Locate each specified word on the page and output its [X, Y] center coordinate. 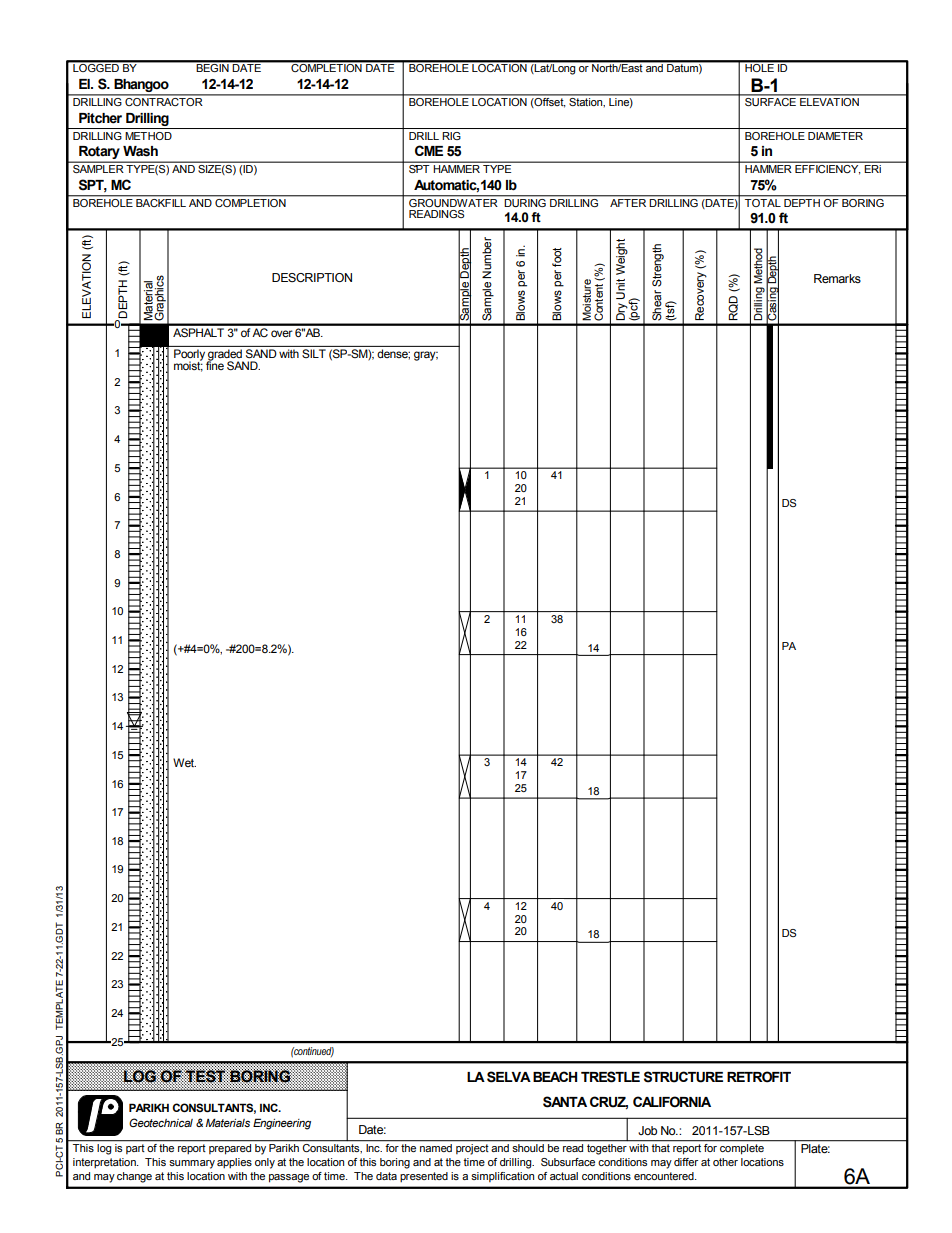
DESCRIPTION [312, 277]
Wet [184, 762]
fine [215, 364]
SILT [314, 353]
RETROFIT [759, 1077]
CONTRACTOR [164, 100]
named [436, 1148]
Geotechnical [161, 1122]
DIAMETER [835, 136]
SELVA [509, 1077]
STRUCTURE [683, 1077]
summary [192, 1164]
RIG [451, 136]
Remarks [837, 278]
